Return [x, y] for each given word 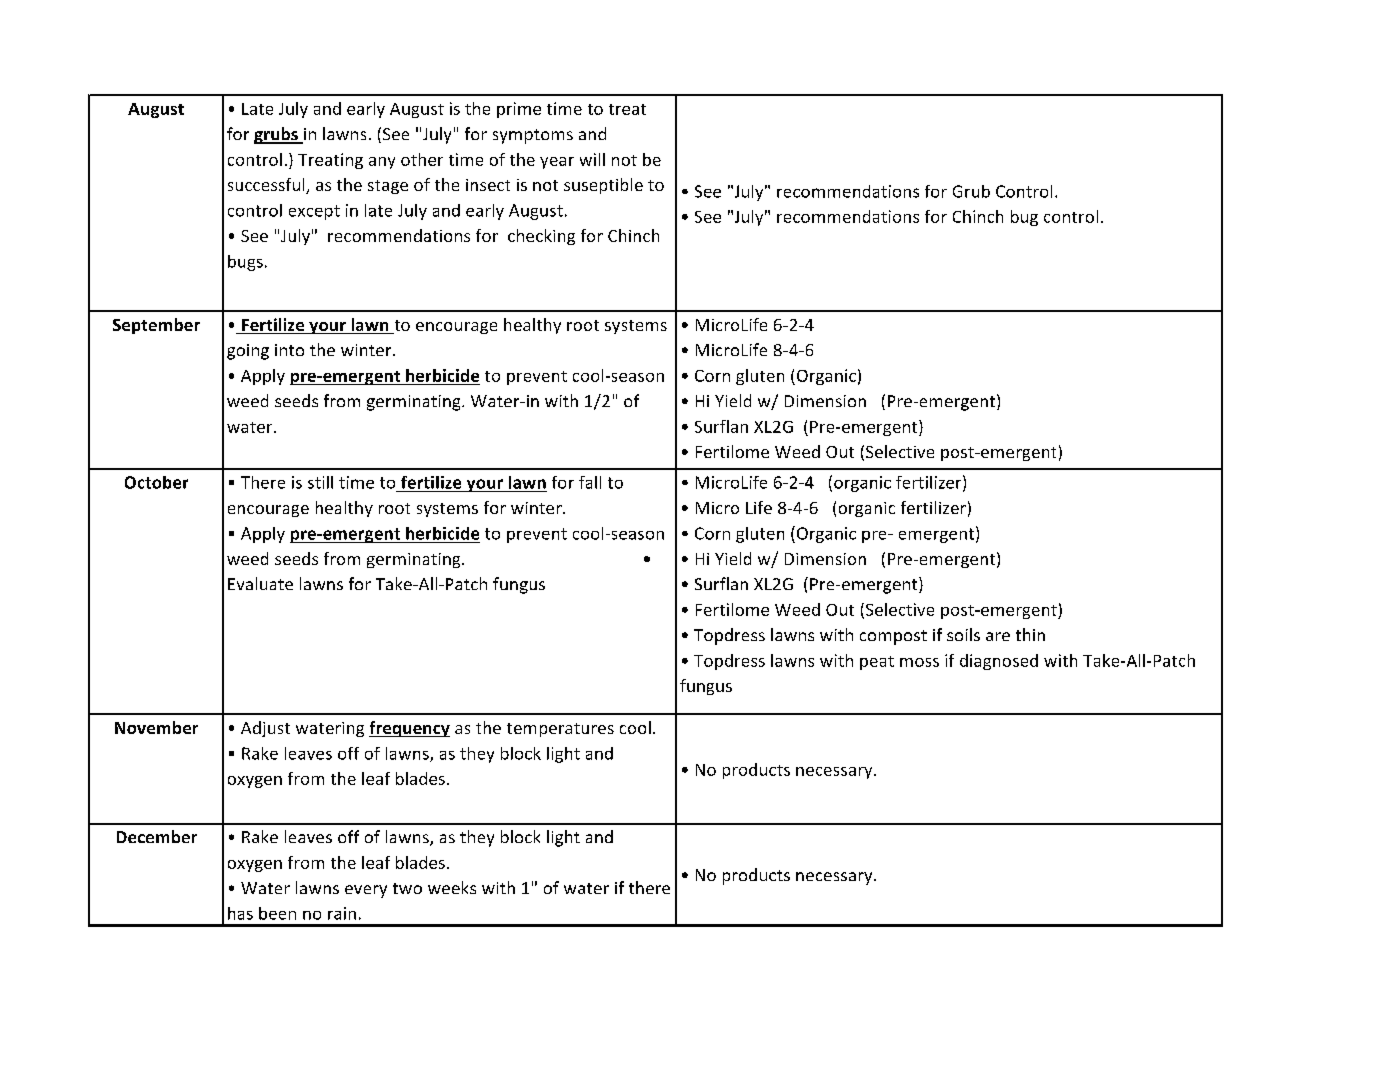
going [248, 352]
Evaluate [260, 583]
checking [541, 237]
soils [963, 634]
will [592, 159]
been [277, 913]
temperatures [560, 730]
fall [590, 482]
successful [267, 186]
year [557, 163]
